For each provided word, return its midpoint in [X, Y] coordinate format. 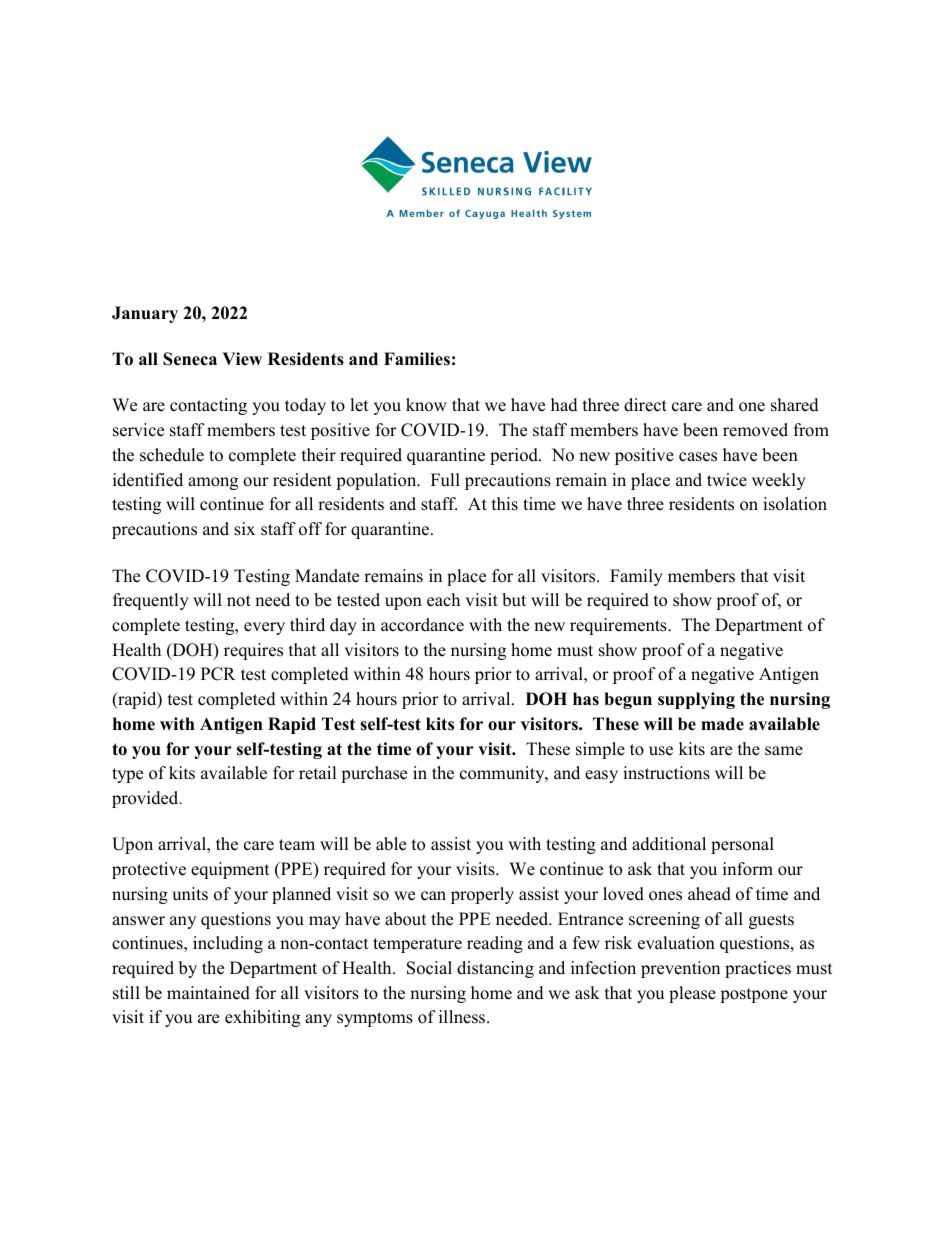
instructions [666, 773]
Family [636, 577]
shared [795, 405]
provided [146, 799]
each [443, 600]
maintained [208, 993]
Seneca [190, 359]
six [244, 529]
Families [417, 359]
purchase [374, 774]
